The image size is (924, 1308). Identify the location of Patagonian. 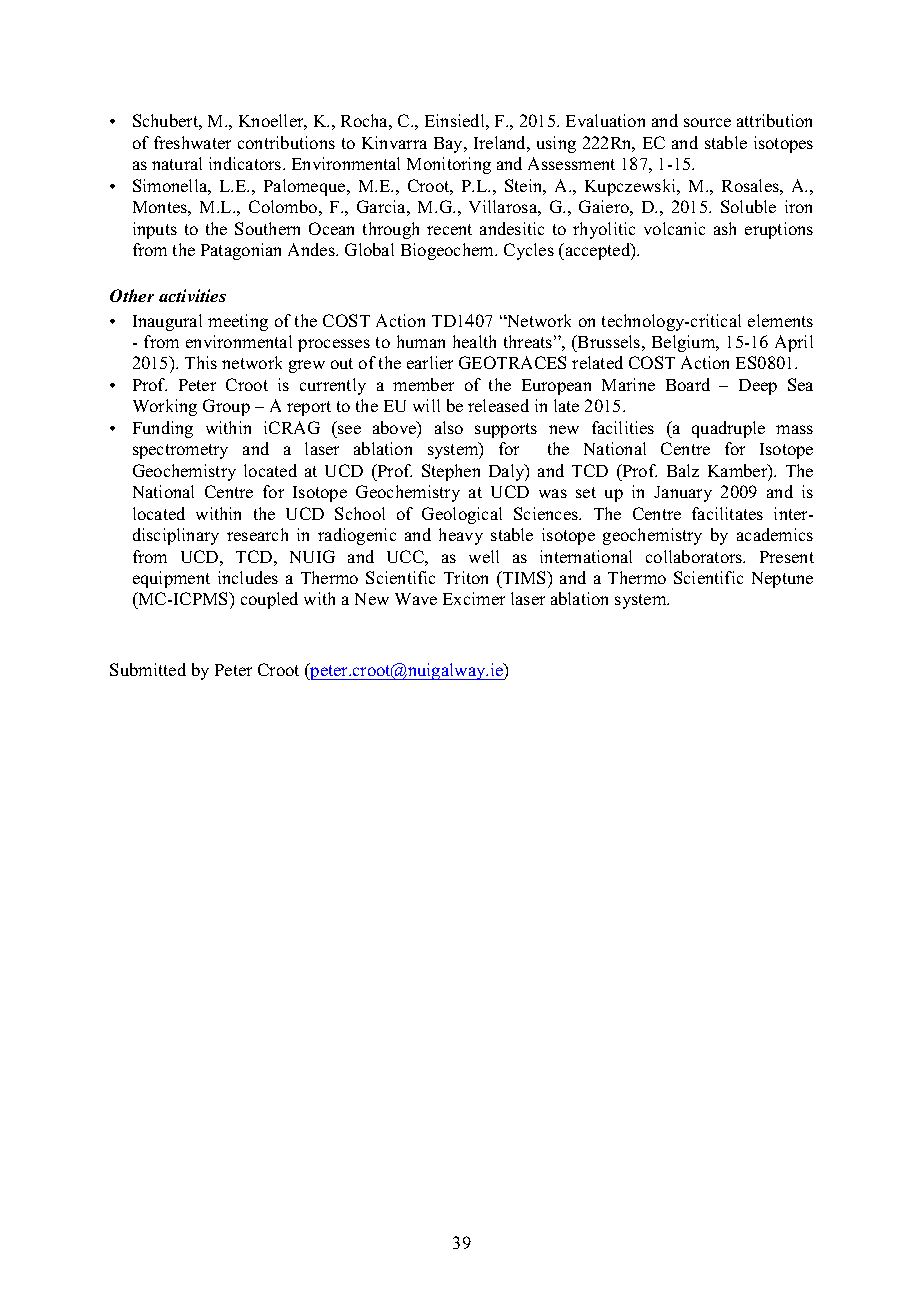
(241, 251).
